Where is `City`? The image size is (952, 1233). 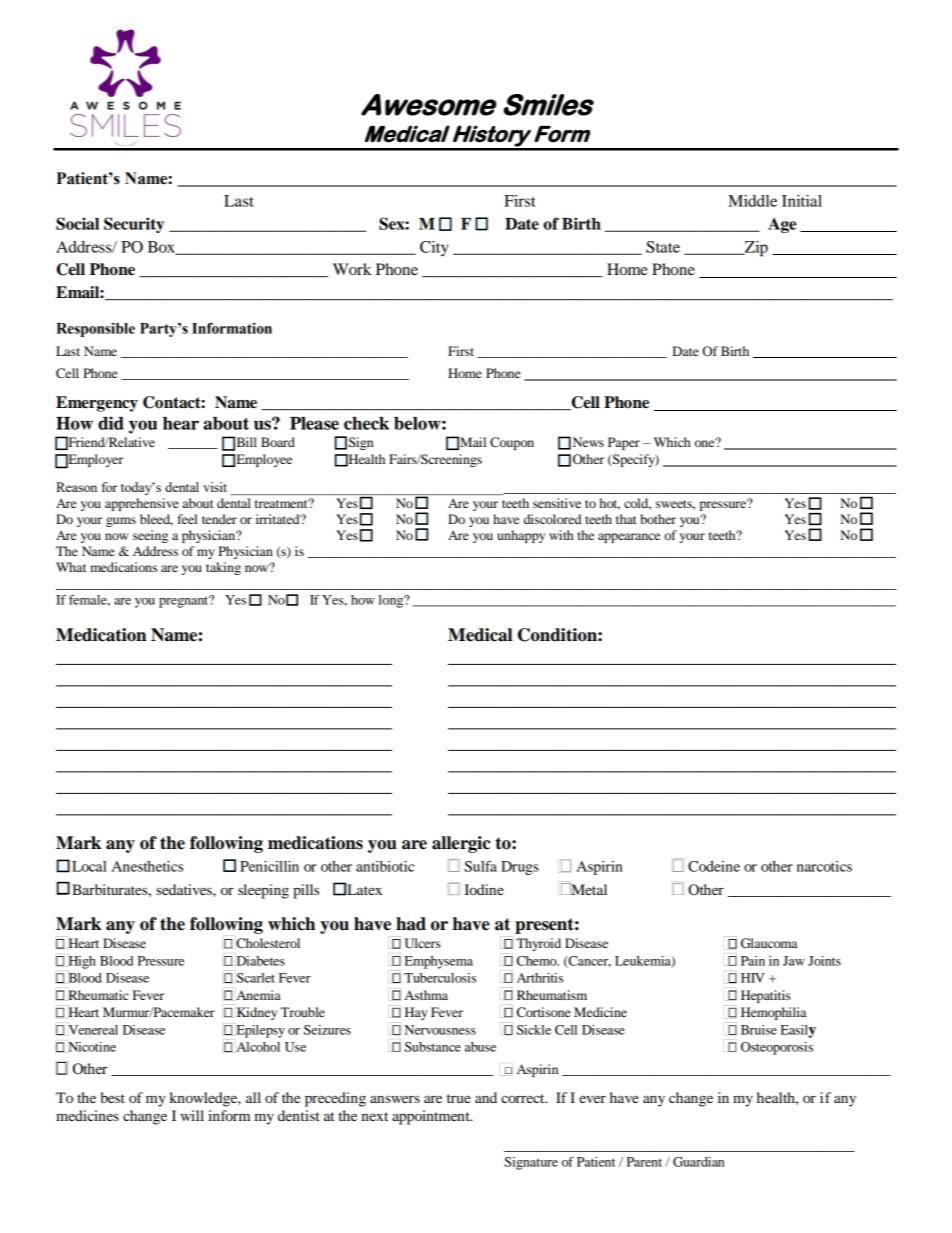 City is located at coordinates (434, 249).
